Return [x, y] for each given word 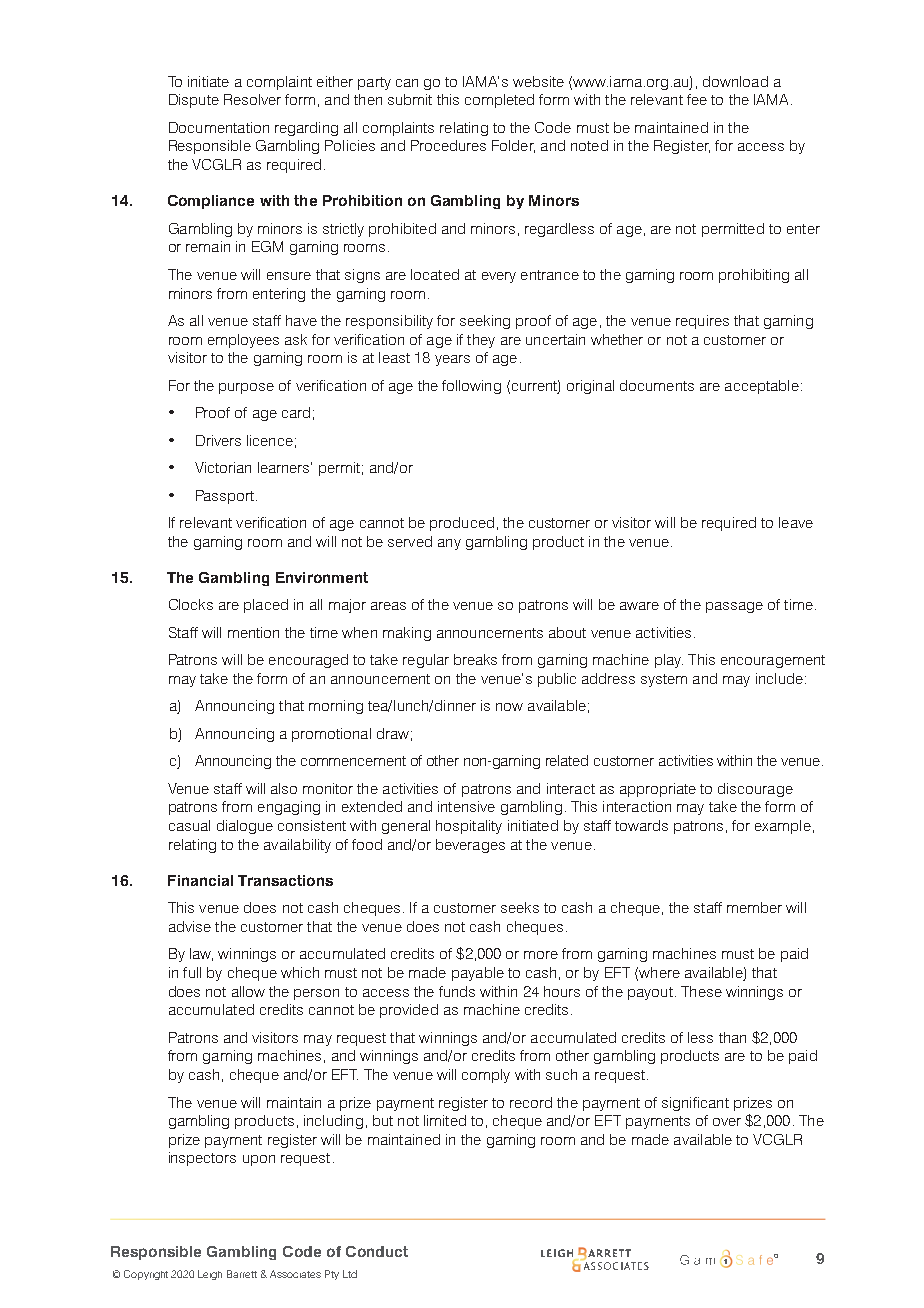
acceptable [762, 387]
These [701, 991]
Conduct [377, 1251]
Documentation [219, 127]
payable [478, 974]
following [471, 387]
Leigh [210, 1275]
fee [697, 99]
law [201, 954]
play [669, 661]
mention [253, 632]
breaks [475, 659]
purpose [246, 388]
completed [499, 101]
